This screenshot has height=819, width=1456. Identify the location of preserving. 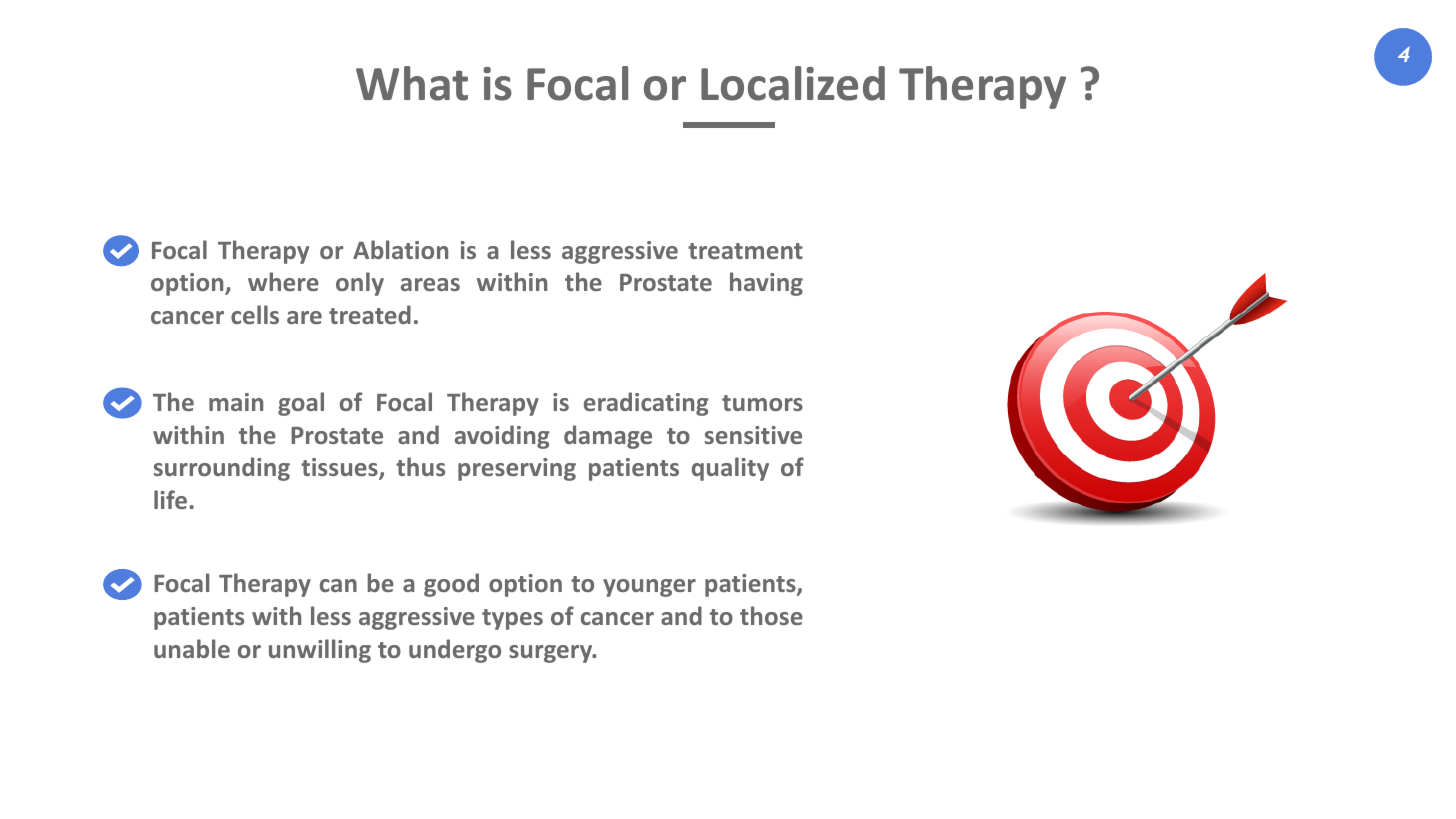
(517, 469).
